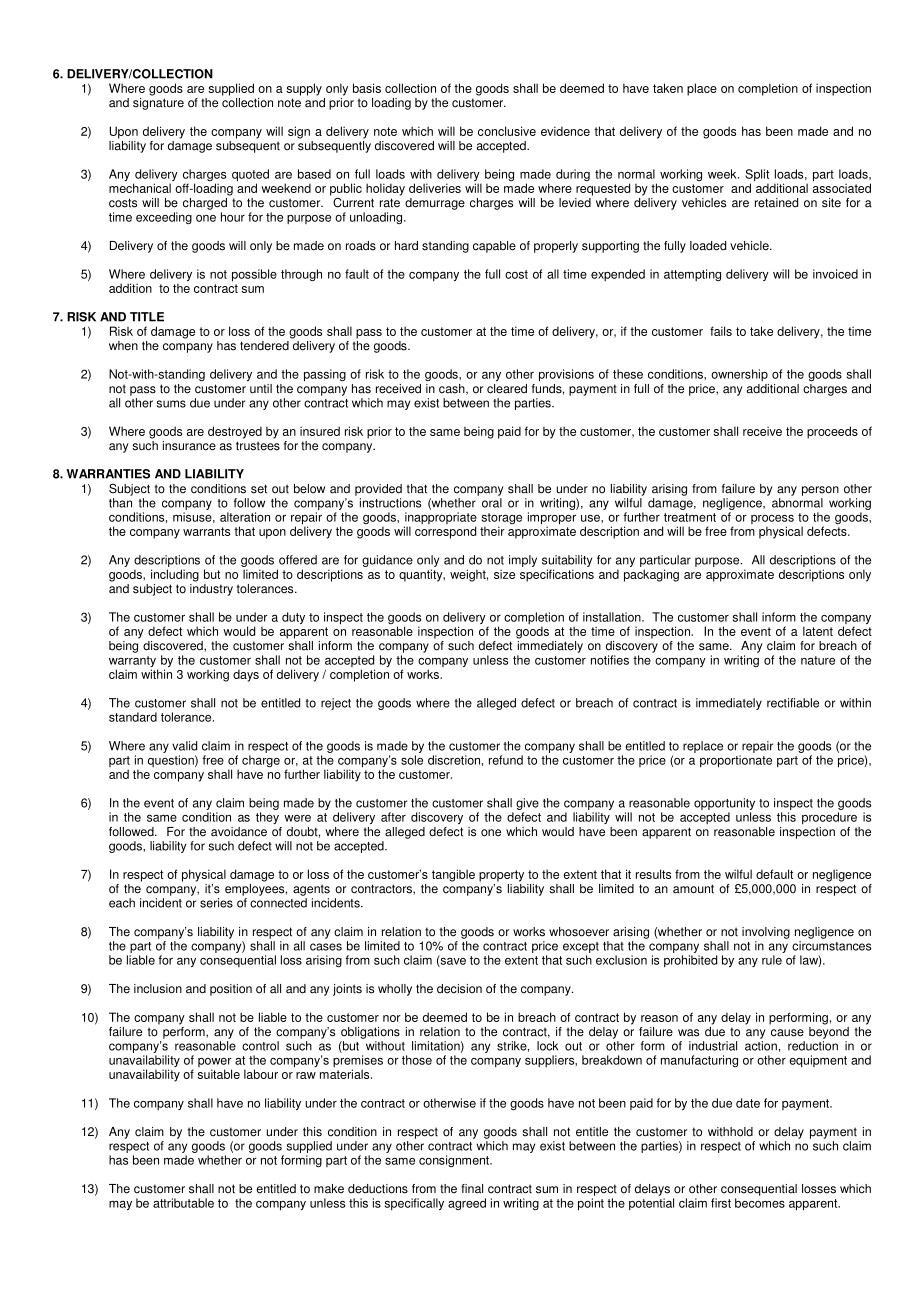 This page has height=1308, width=924. What do you see at coordinates (760, 1203) in the page?
I see `becomes` at bounding box center [760, 1203].
